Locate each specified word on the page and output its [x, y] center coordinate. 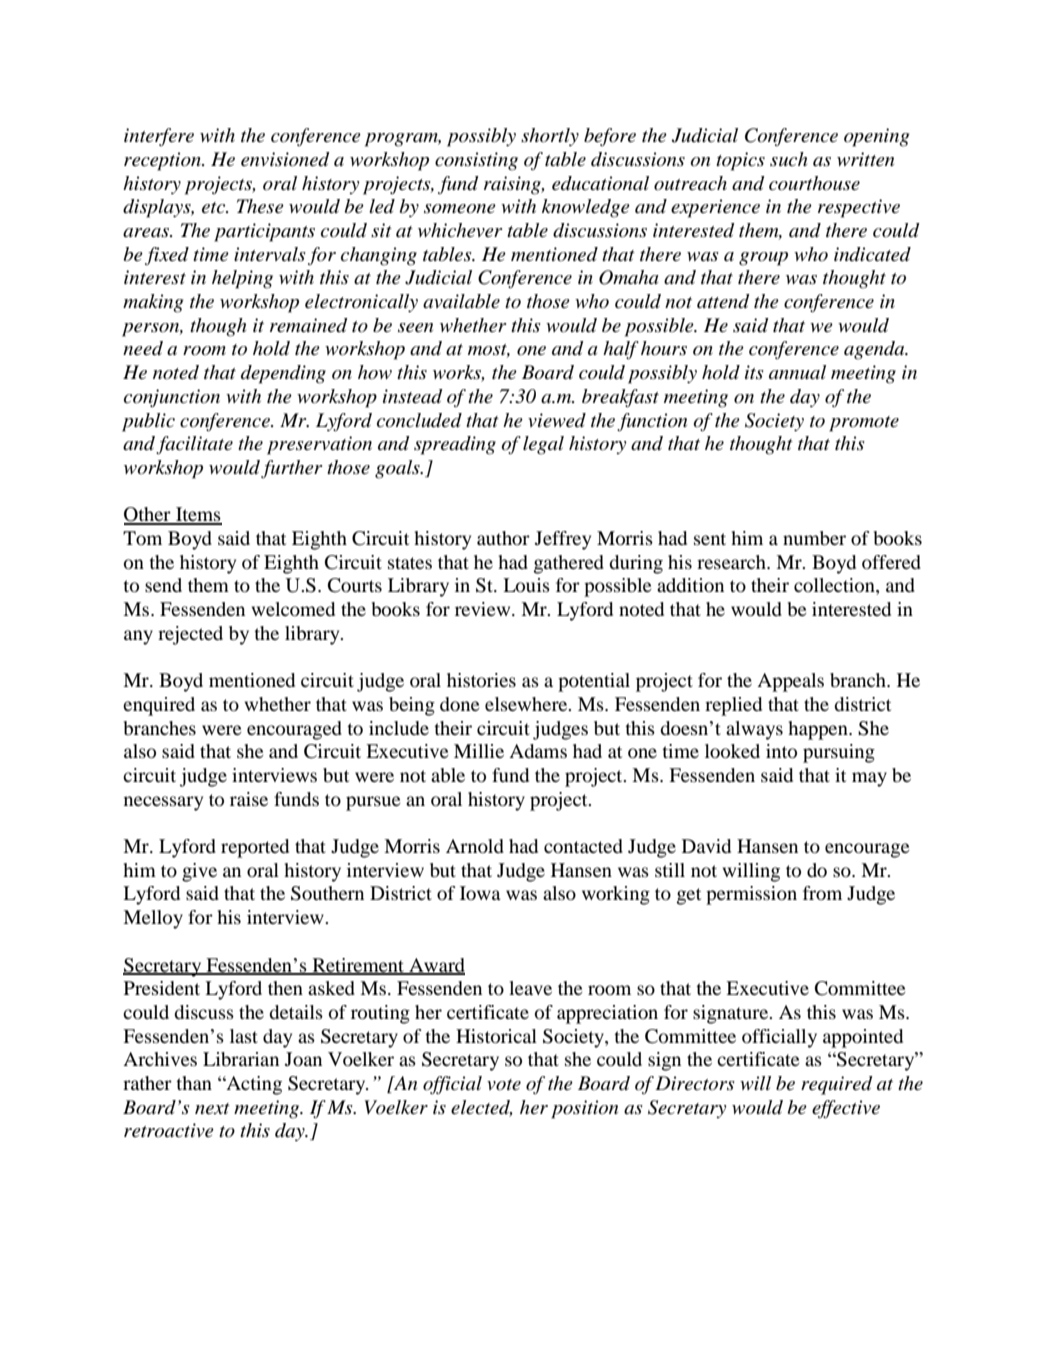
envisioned [285, 159]
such [788, 159]
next [212, 1109]
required [837, 1085]
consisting [476, 161]
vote [504, 1085]
